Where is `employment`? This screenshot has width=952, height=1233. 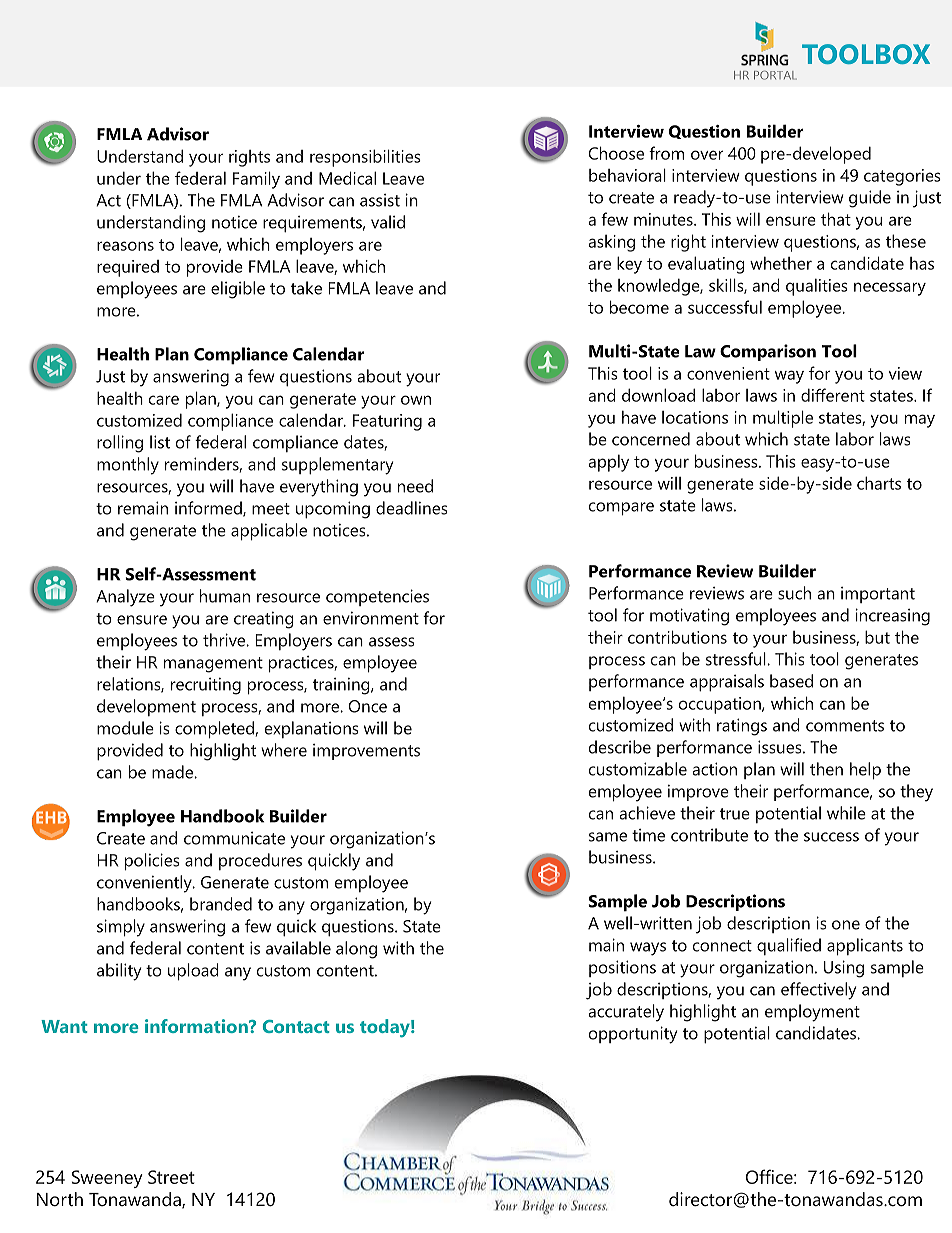 employment is located at coordinates (812, 1013).
